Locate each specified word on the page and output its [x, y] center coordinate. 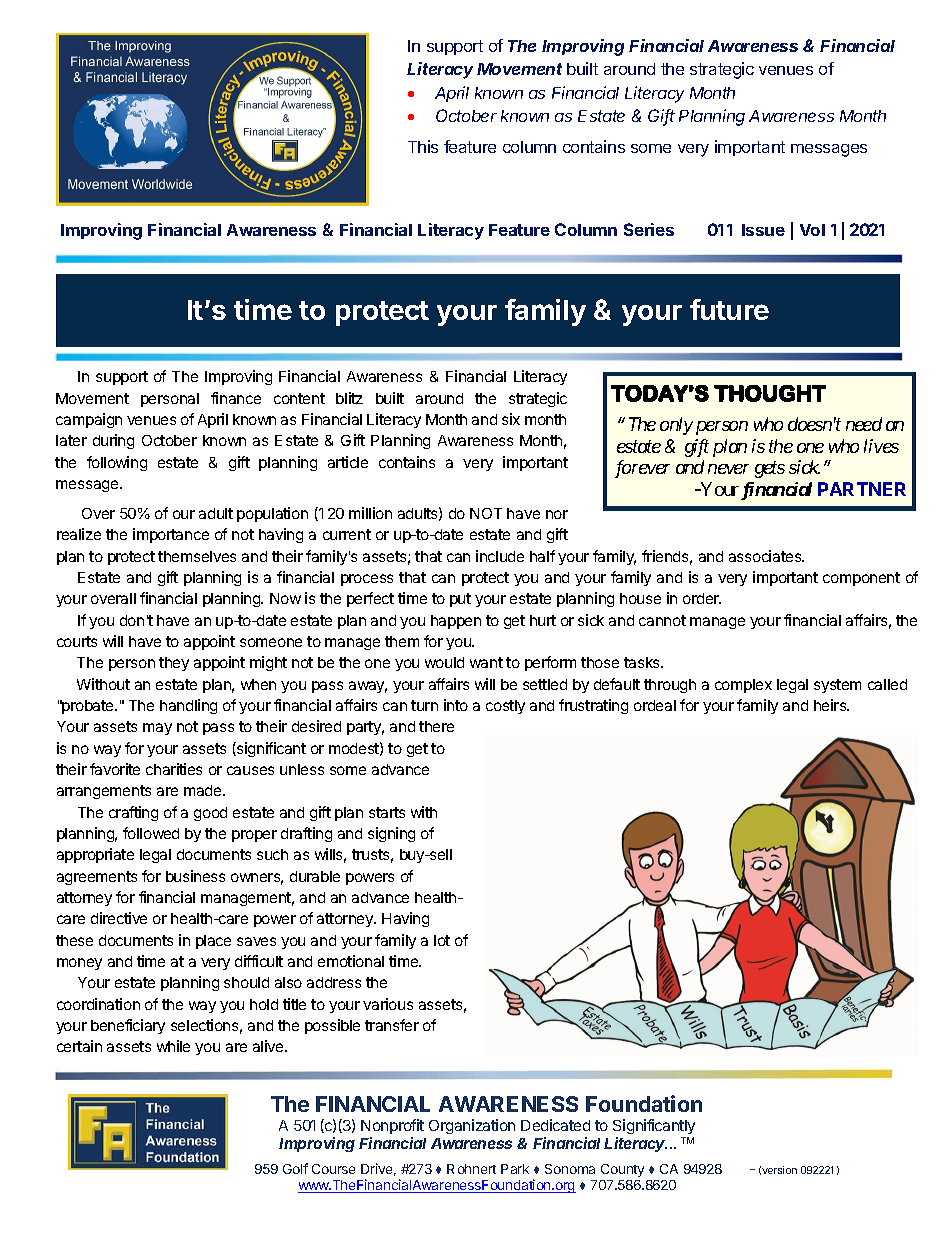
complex [743, 686]
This [423, 146]
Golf [295, 1168]
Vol [812, 230]
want [486, 662]
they [174, 664]
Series [649, 229]
